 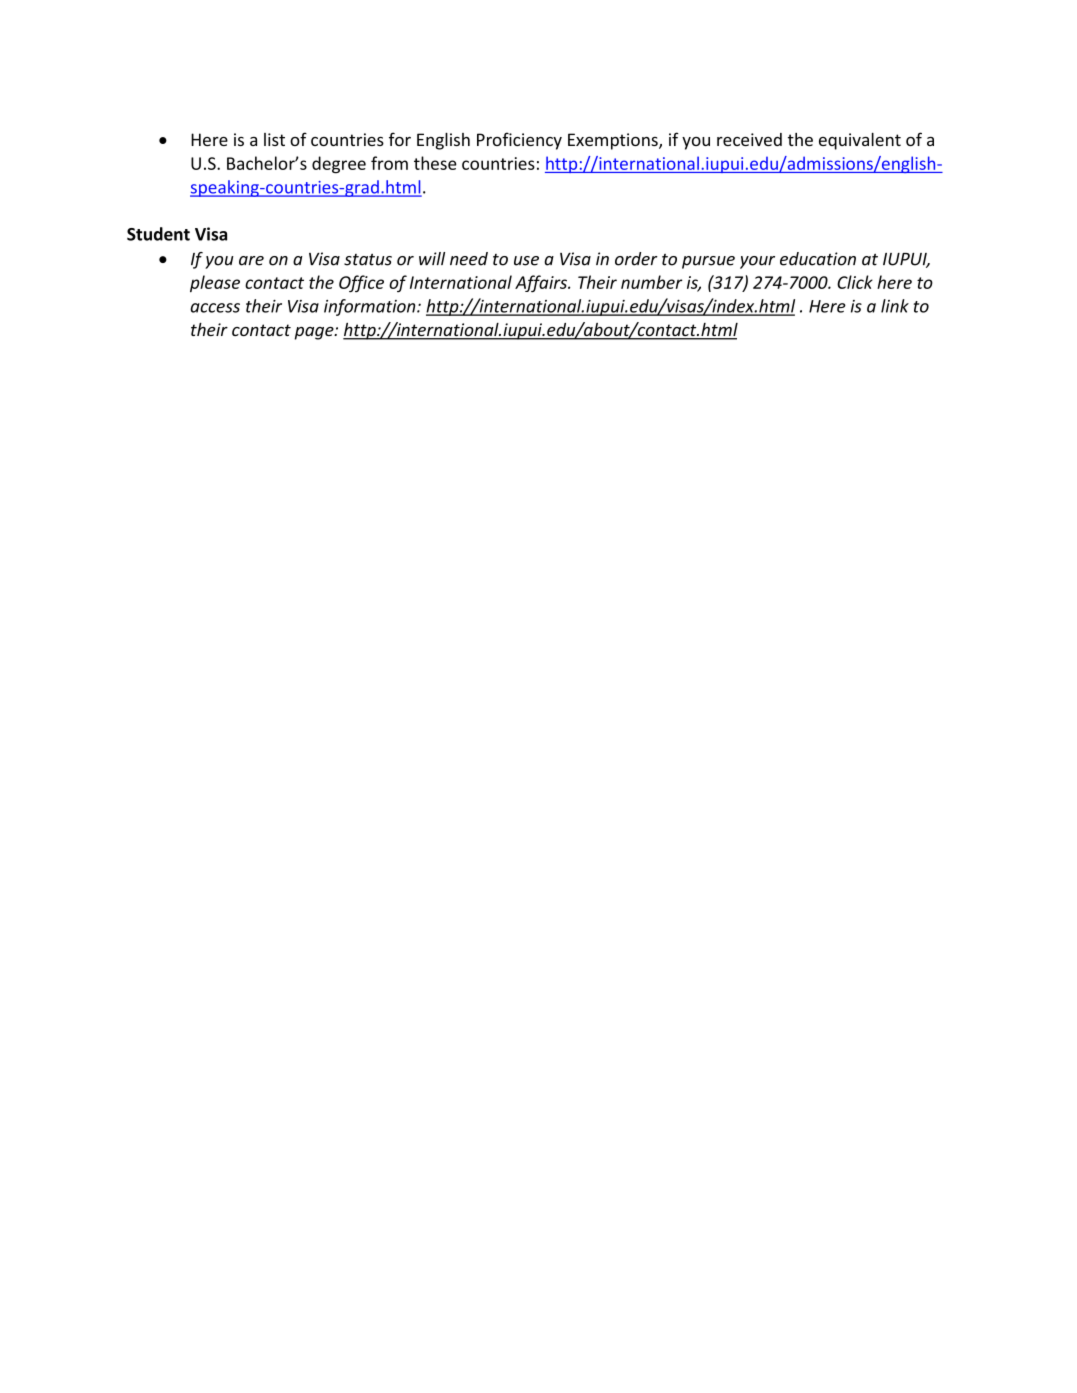 What do you see at coordinates (818, 259) in the screenshot?
I see `education` at bounding box center [818, 259].
